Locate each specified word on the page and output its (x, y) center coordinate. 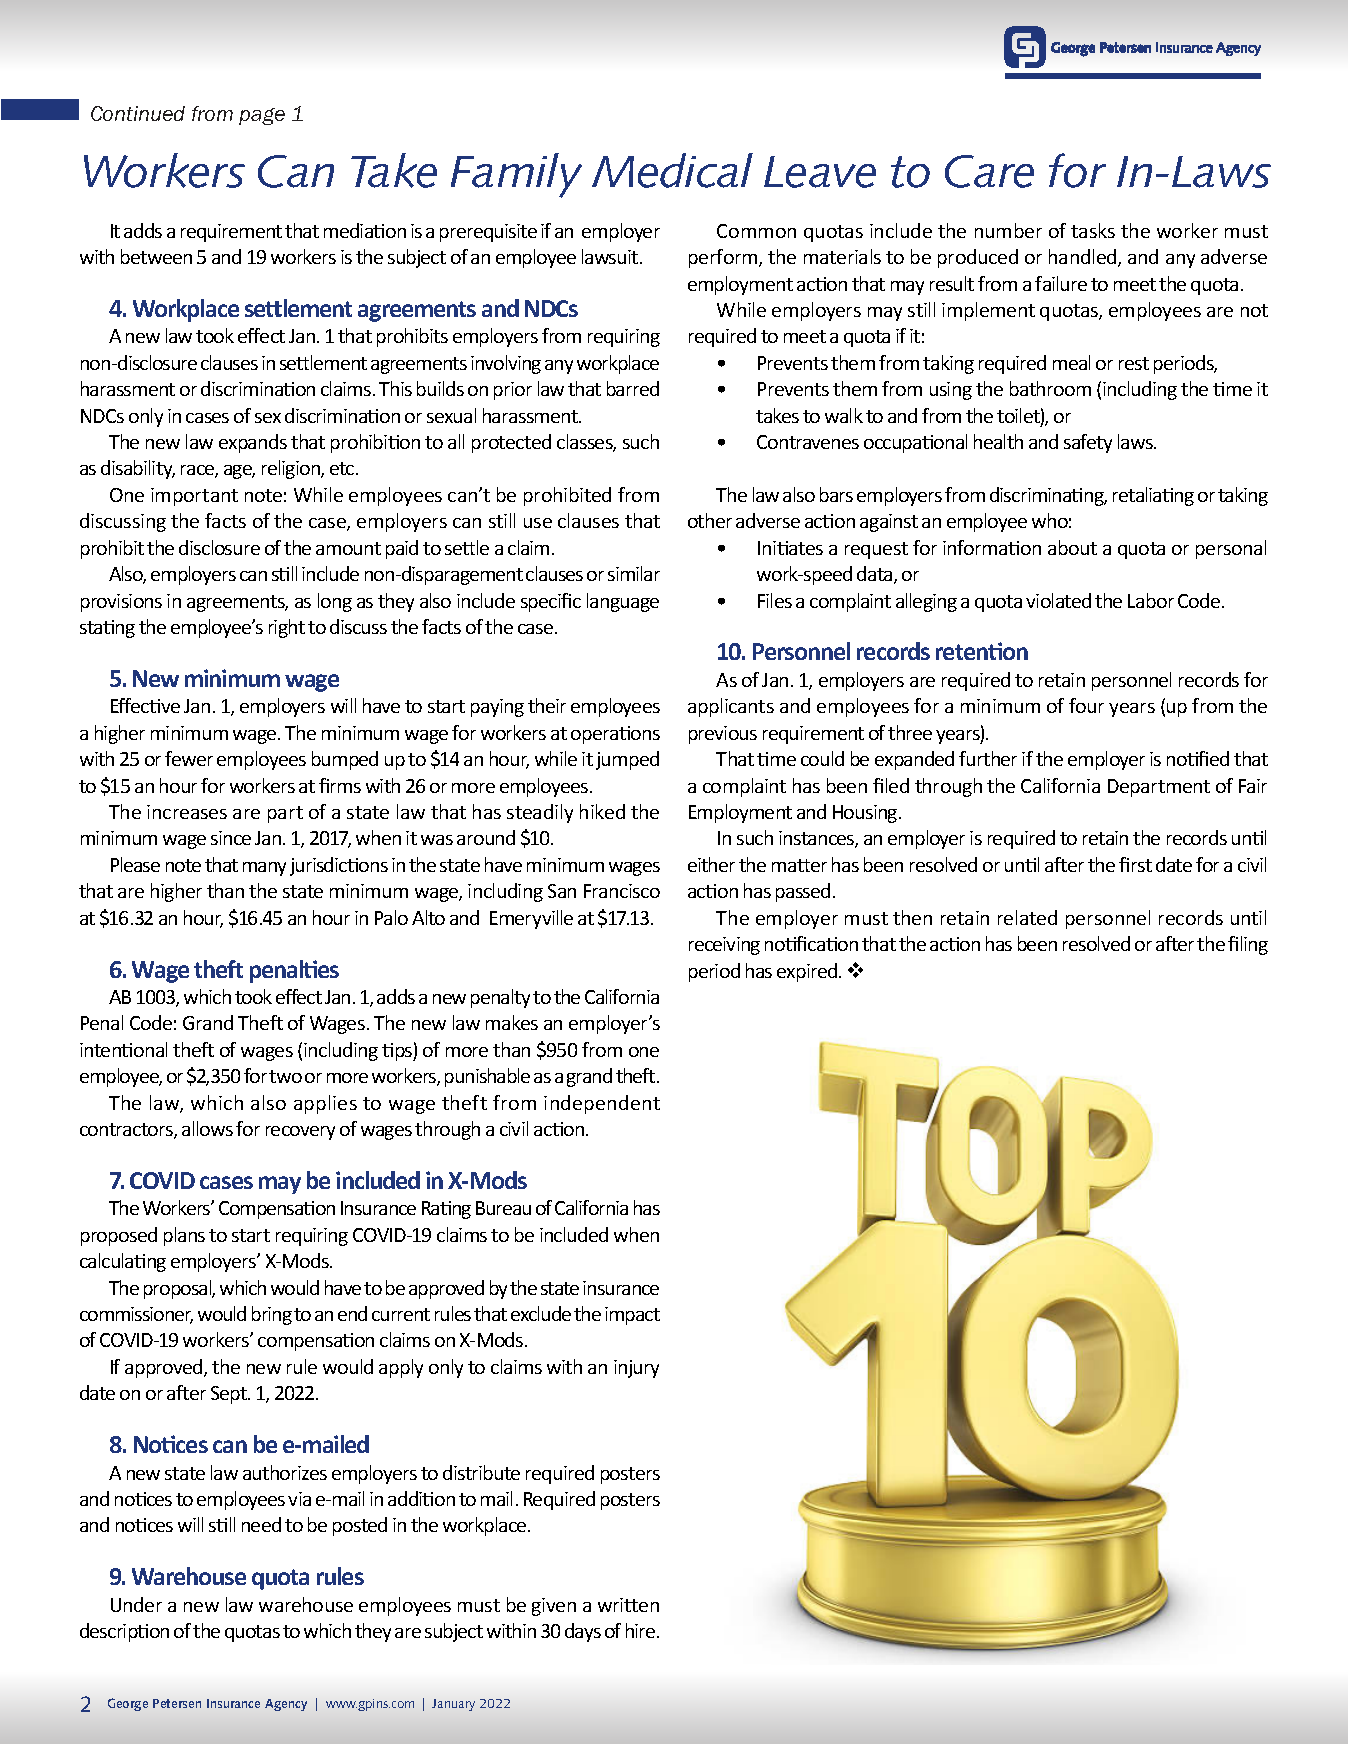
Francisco (622, 891)
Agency (286, 1705)
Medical (672, 170)
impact (632, 1316)
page (262, 116)
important (194, 497)
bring (272, 1315)
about (1072, 547)
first (1135, 864)
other (710, 520)
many (264, 869)
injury (636, 1369)
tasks (1093, 230)
